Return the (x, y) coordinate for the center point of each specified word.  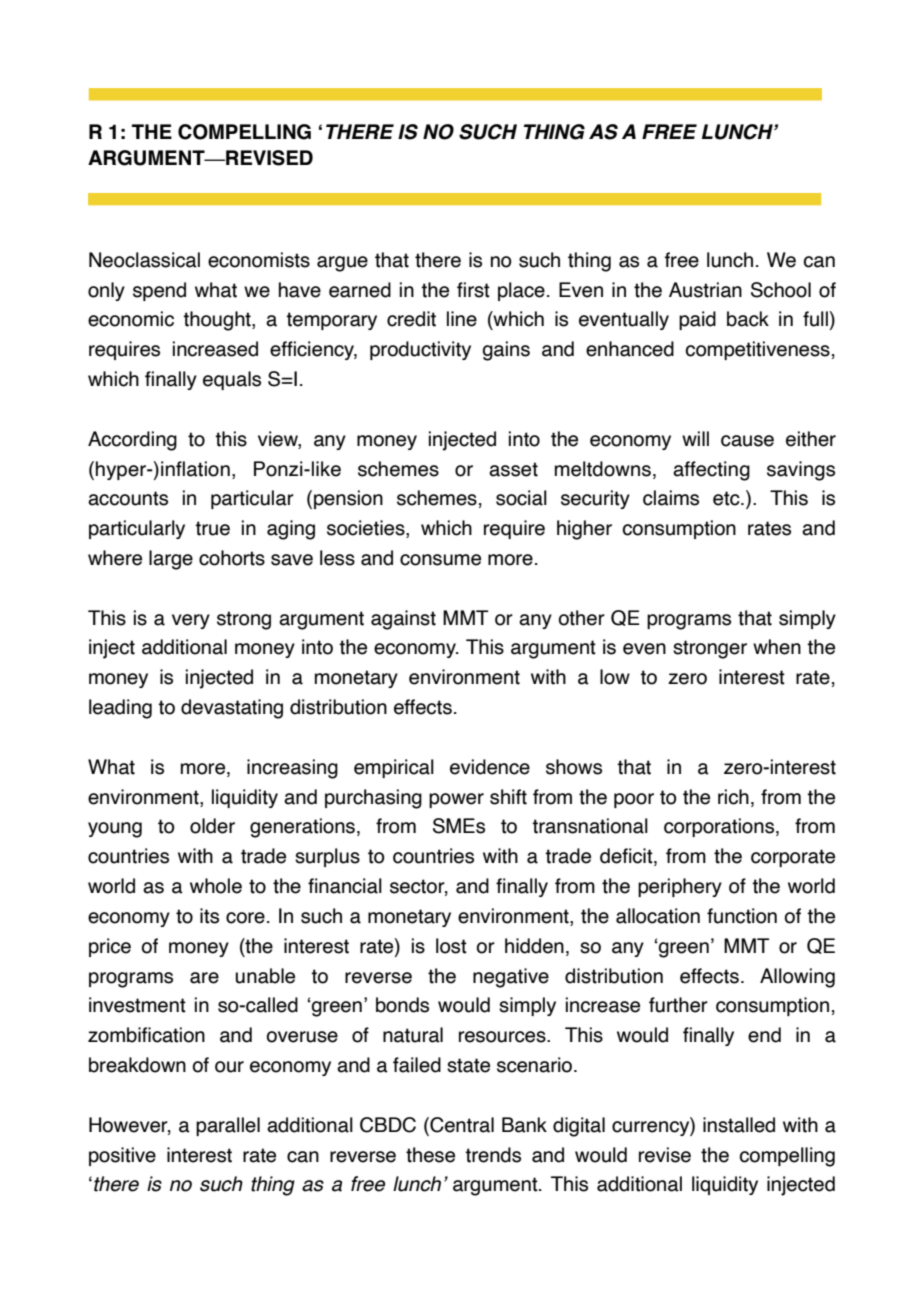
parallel (228, 1126)
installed (739, 1125)
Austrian (705, 290)
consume (440, 560)
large (171, 560)
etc (727, 498)
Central (461, 1126)
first (473, 290)
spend (159, 291)
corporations (720, 827)
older (212, 826)
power (456, 800)
